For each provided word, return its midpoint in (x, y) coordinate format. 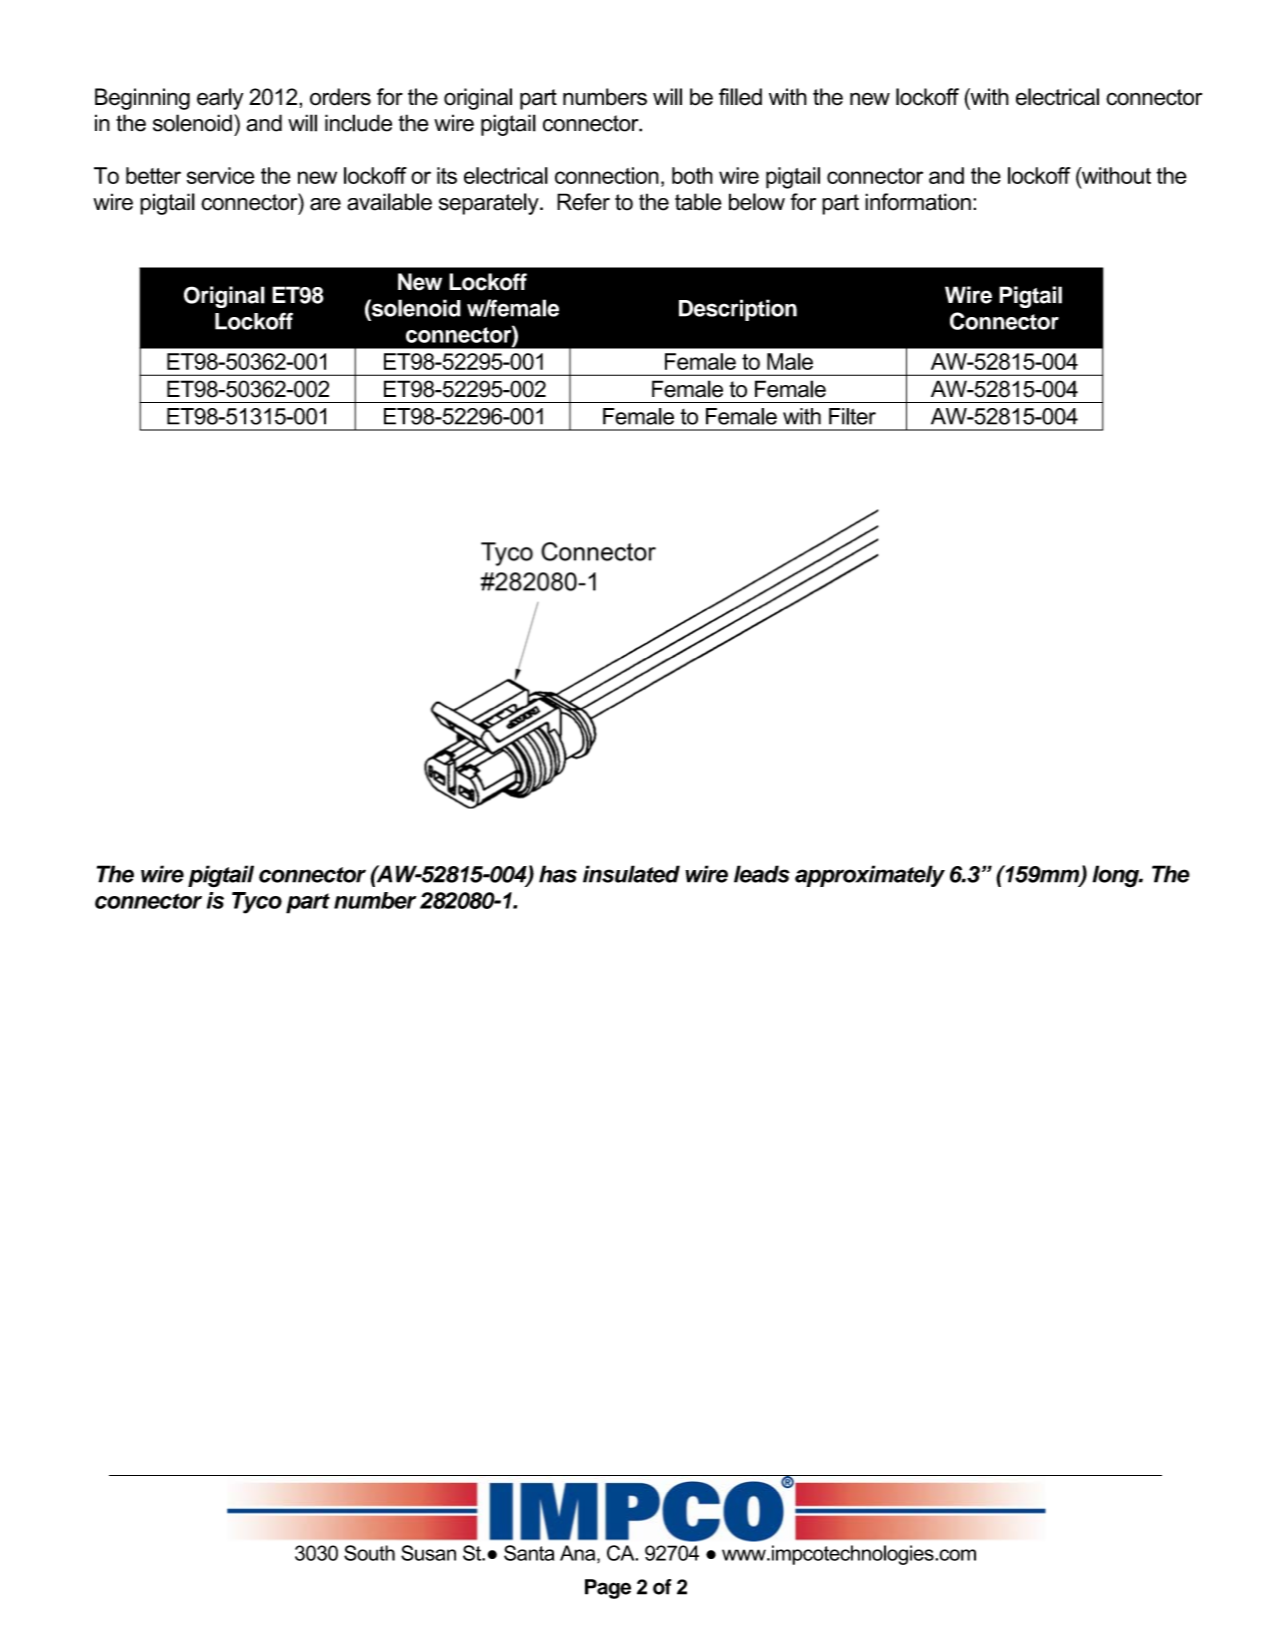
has (558, 874)
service (221, 175)
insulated (631, 874)
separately (490, 204)
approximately (870, 876)
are (325, 204)
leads (762, 874)
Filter (852, 416)
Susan (428, 1553)
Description (738, 310)
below (757, 202)
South (369, 1553)
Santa (529, 1553)
